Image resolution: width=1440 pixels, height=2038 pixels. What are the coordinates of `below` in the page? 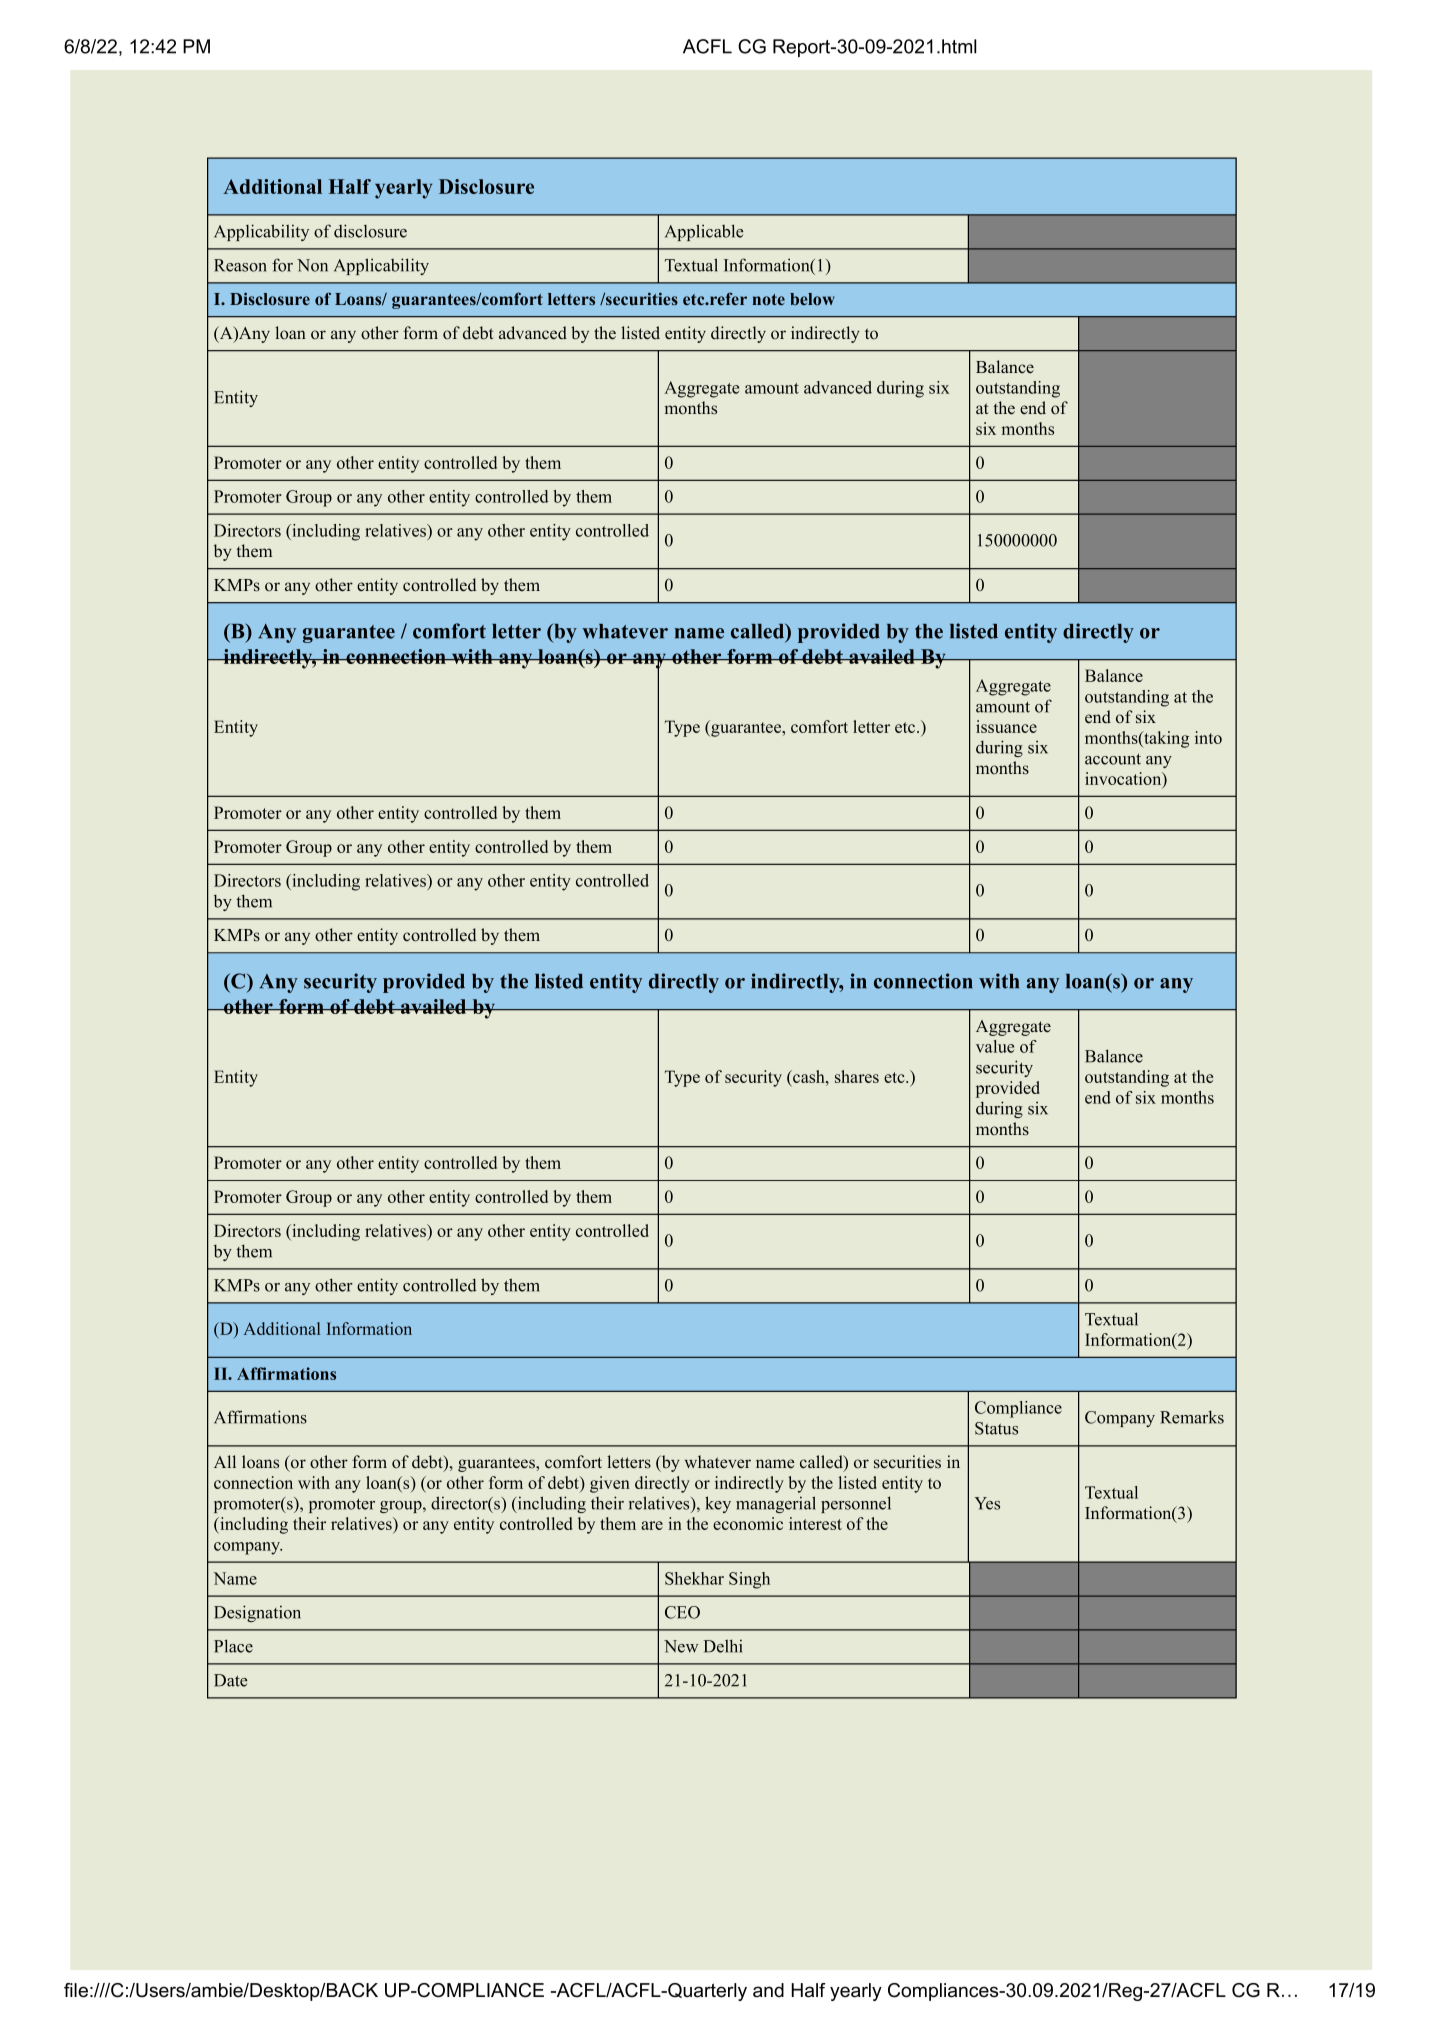 It's located at (812, 299).
